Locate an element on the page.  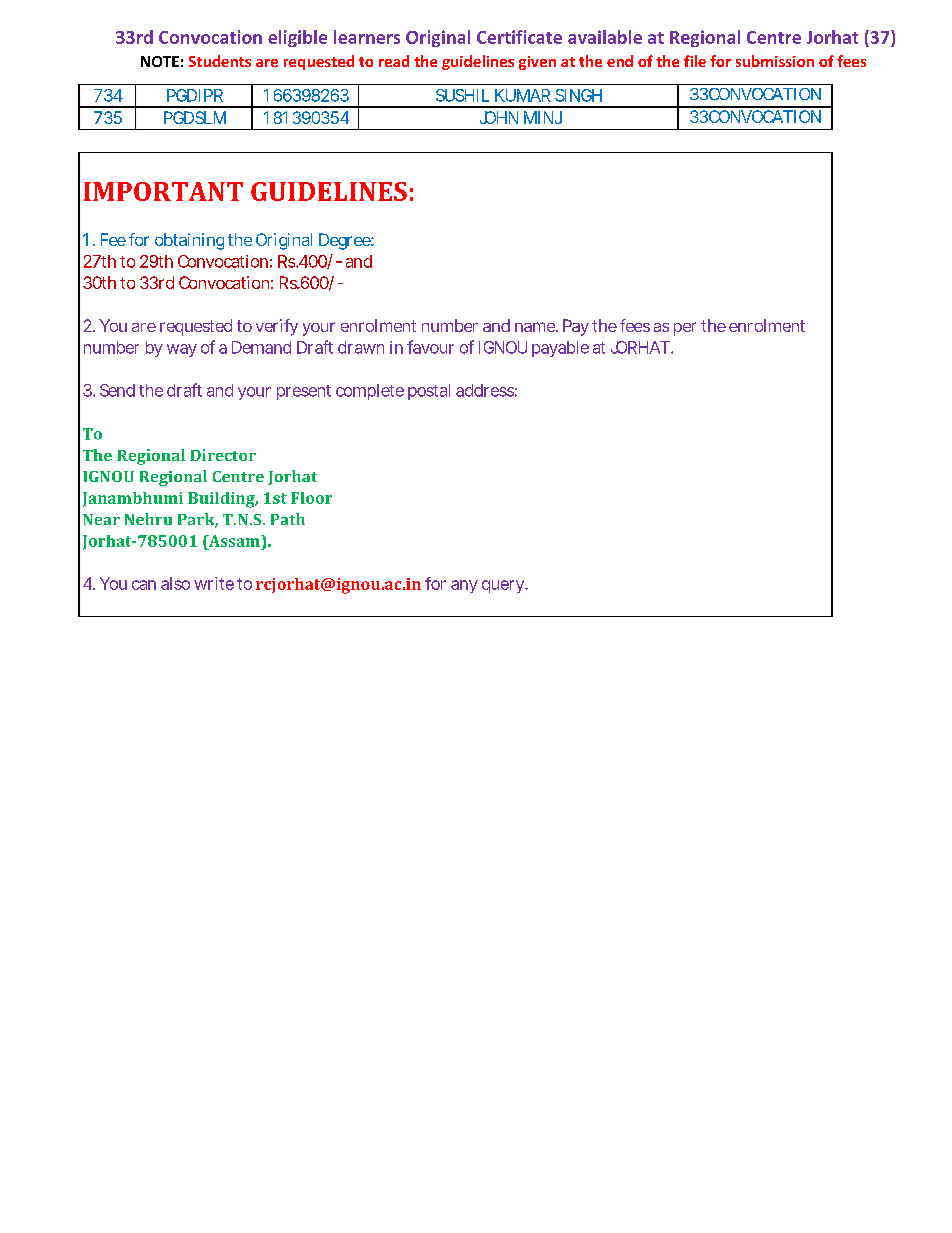
way is located at coordinates (182, 350).
